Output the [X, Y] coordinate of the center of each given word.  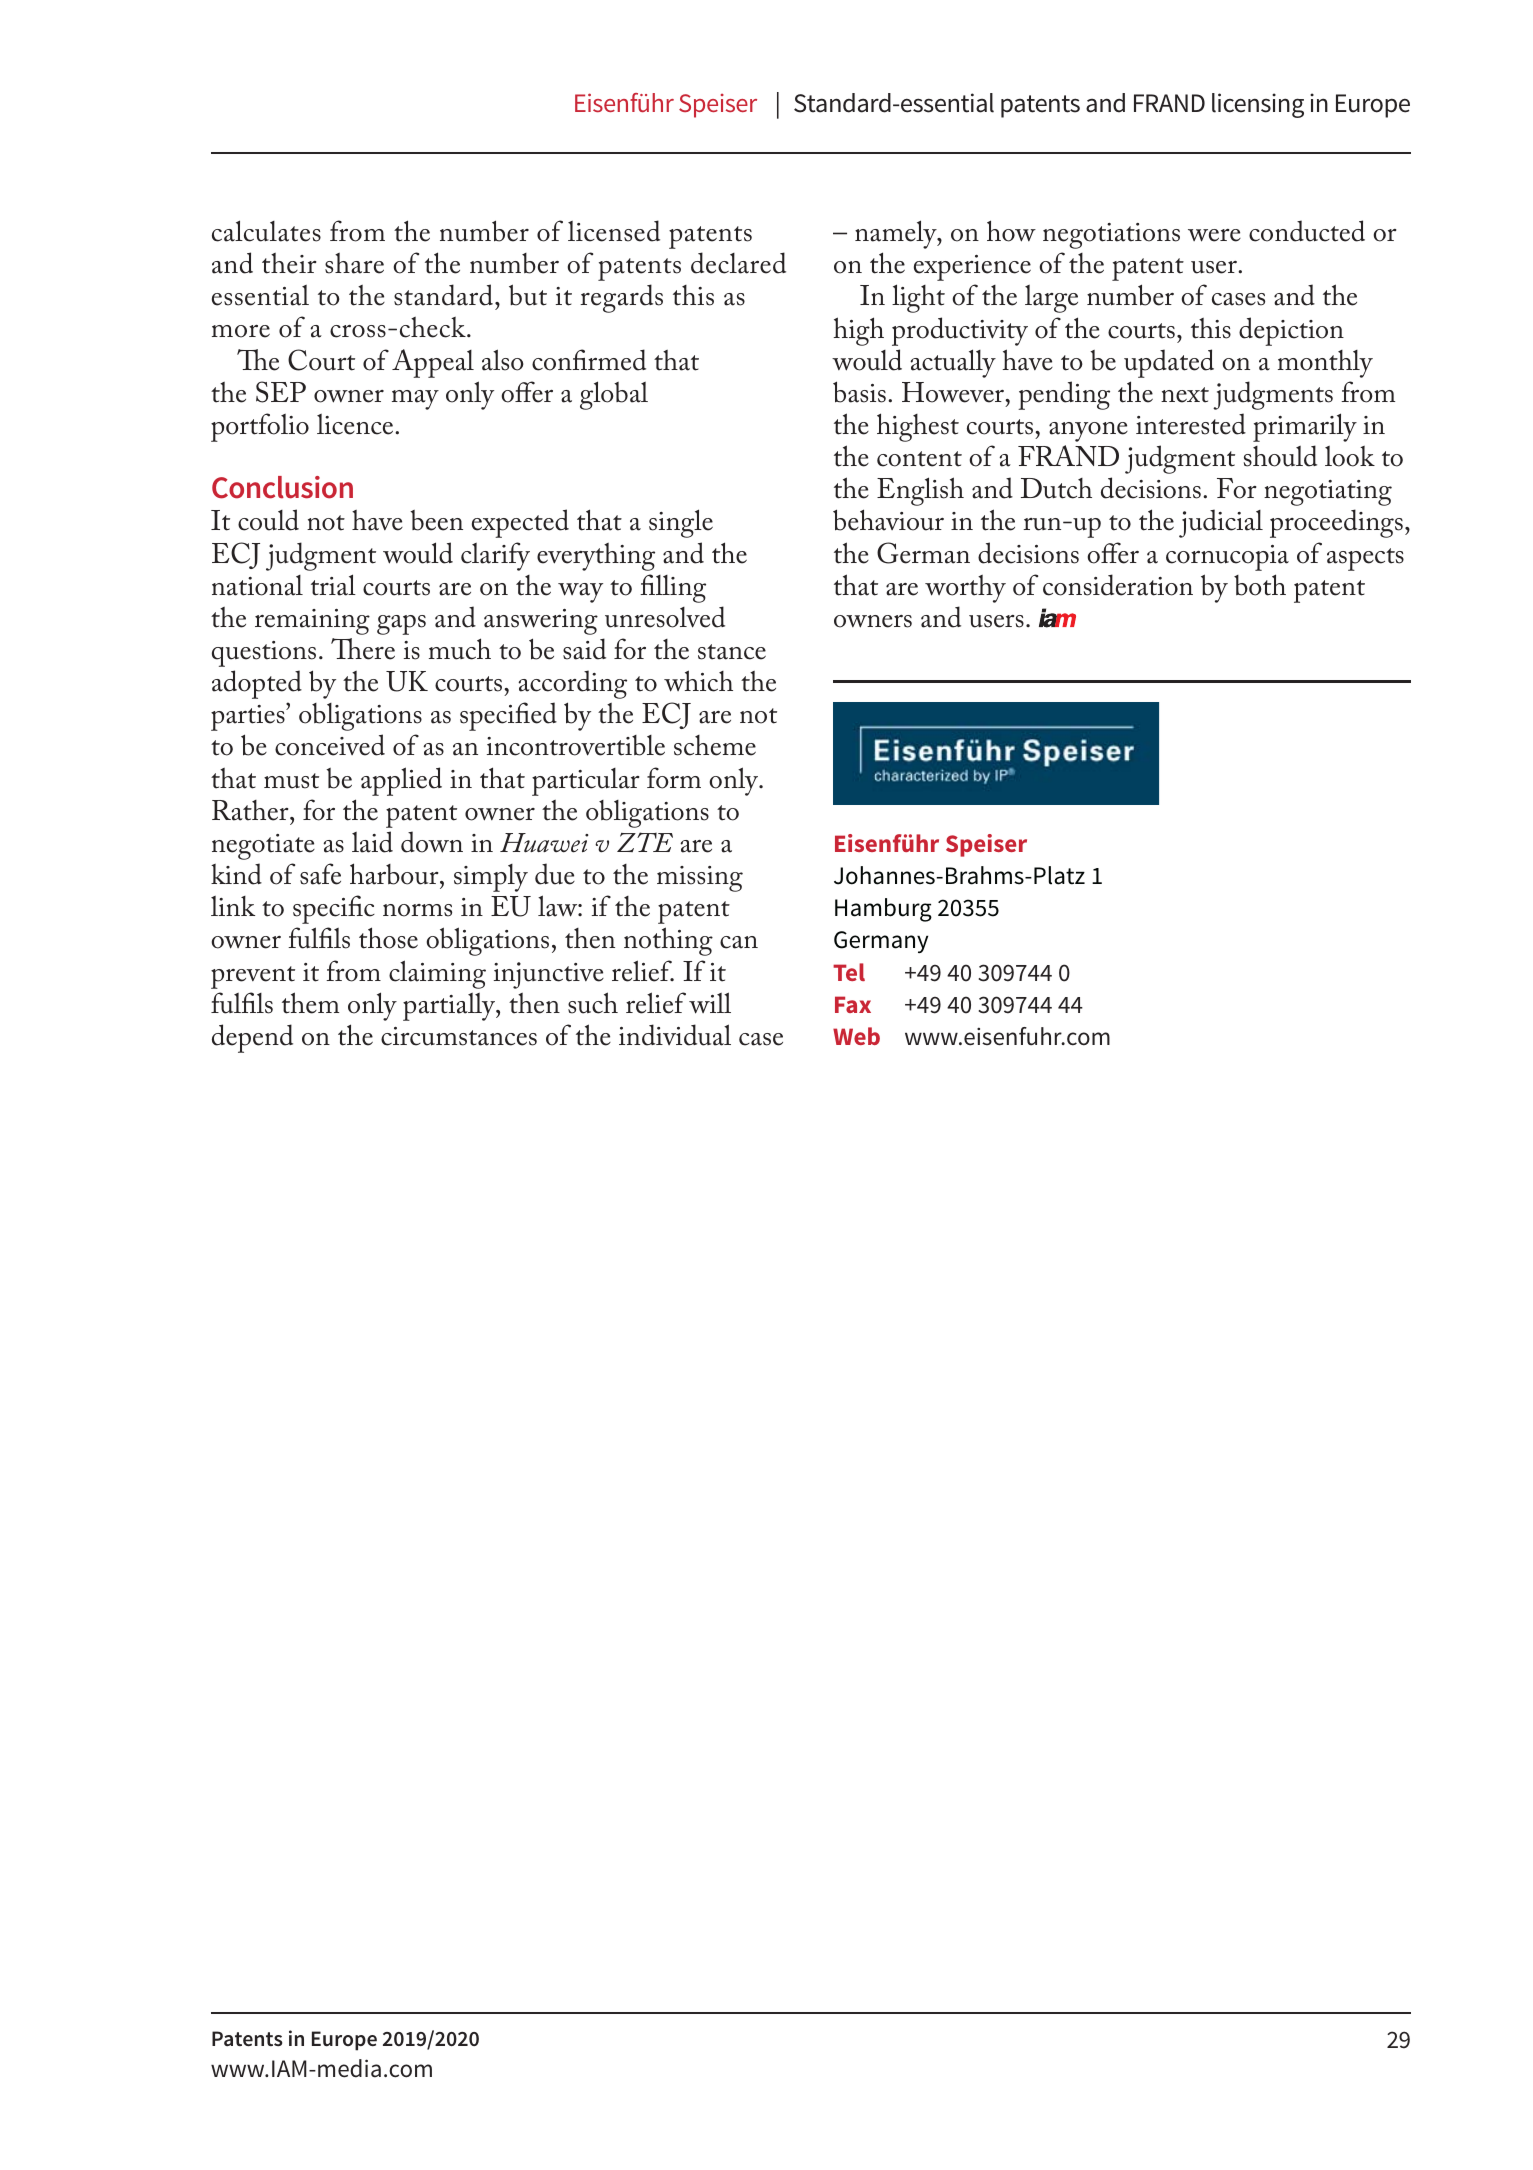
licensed [614, 231]
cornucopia [1227, 558]
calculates [266, 231]
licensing [1258, 105]
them [310, 1003]
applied [401, 781]
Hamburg [883, 910]
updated [1169, 363]
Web [856, 1036]
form [674, 778]
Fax [853, 1004]
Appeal [433, 363]
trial [333, 585]
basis [859, 392]
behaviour [888, 520]
